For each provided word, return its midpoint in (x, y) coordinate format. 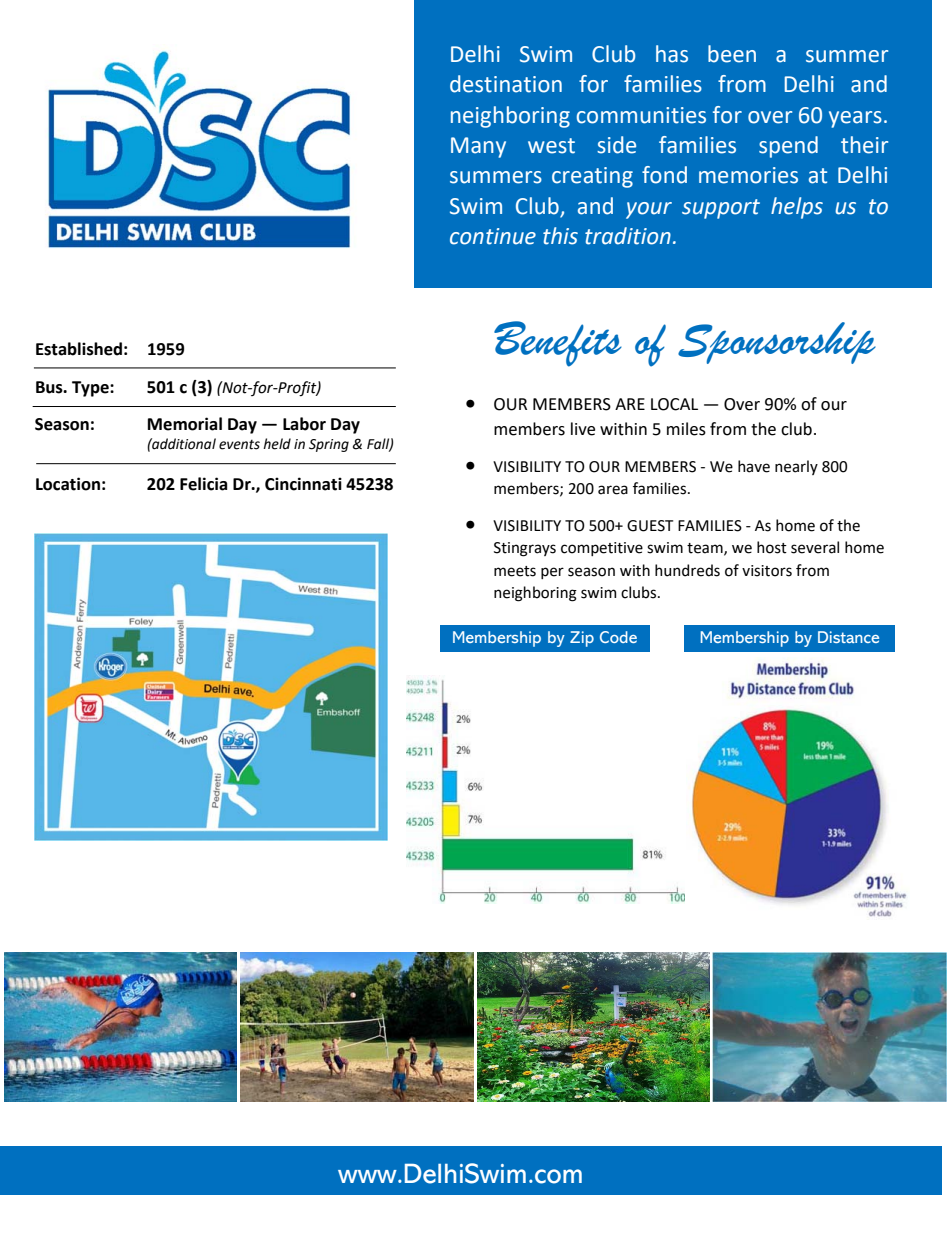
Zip (582, 639)
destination (506, 84)
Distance (848, 637)
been (732, 54)
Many (478, 147)
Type (91, 389)
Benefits (558, 344)
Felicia (203, 484)
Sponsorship (777, 343)
